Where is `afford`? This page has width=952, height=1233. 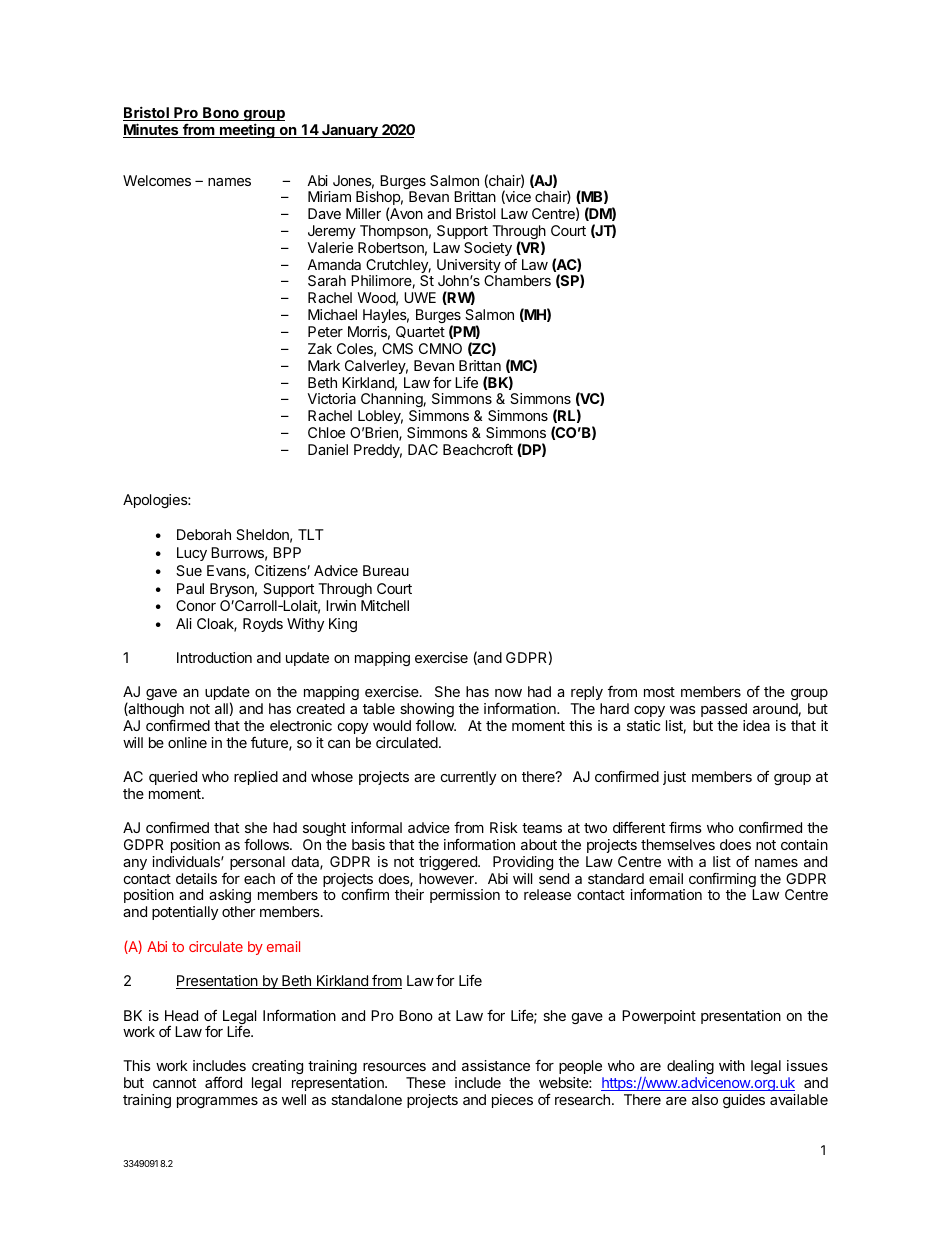
afford is located at coordinates (223, 1082).
